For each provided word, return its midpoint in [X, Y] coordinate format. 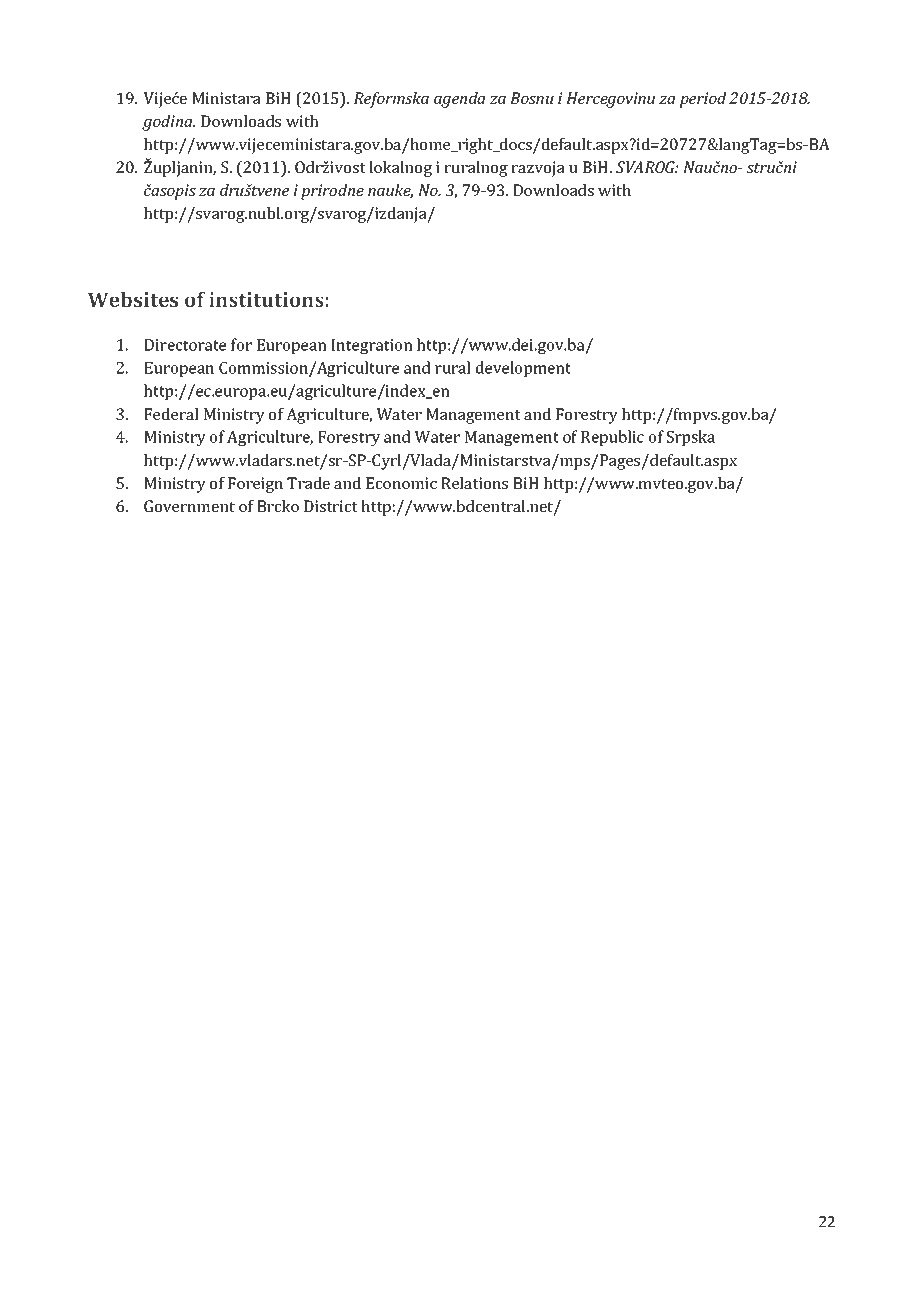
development [523, 369]
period [703, 100]
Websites [133, 299]
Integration [372, 346]
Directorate [185, 345]
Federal [171, 414]
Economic [401, 483]
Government [189, 506]
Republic [612, 438]
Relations [474, 483]
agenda [459, 100]
